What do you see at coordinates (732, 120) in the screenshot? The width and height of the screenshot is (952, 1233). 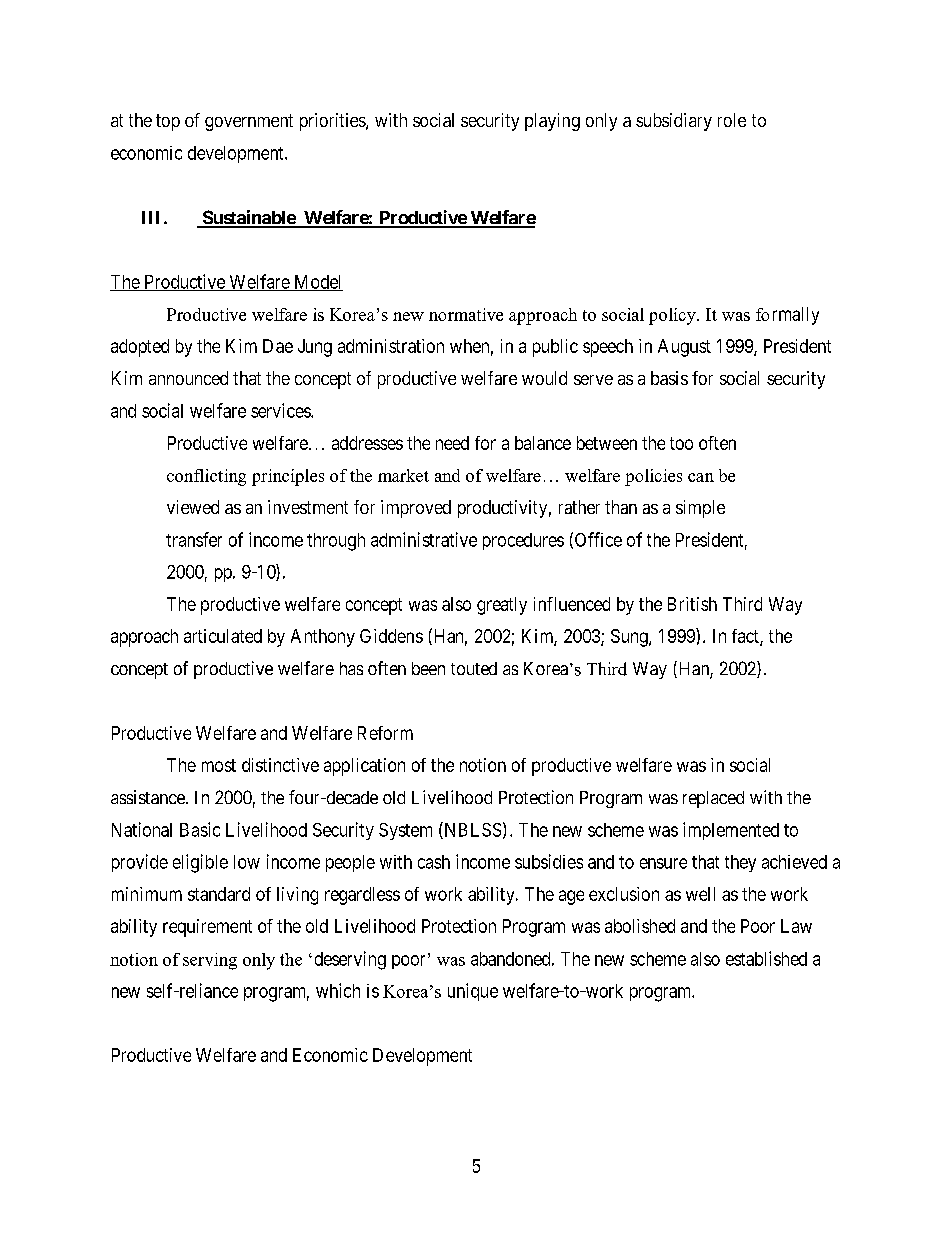 I see `role` at bounding box center [732, 120].
